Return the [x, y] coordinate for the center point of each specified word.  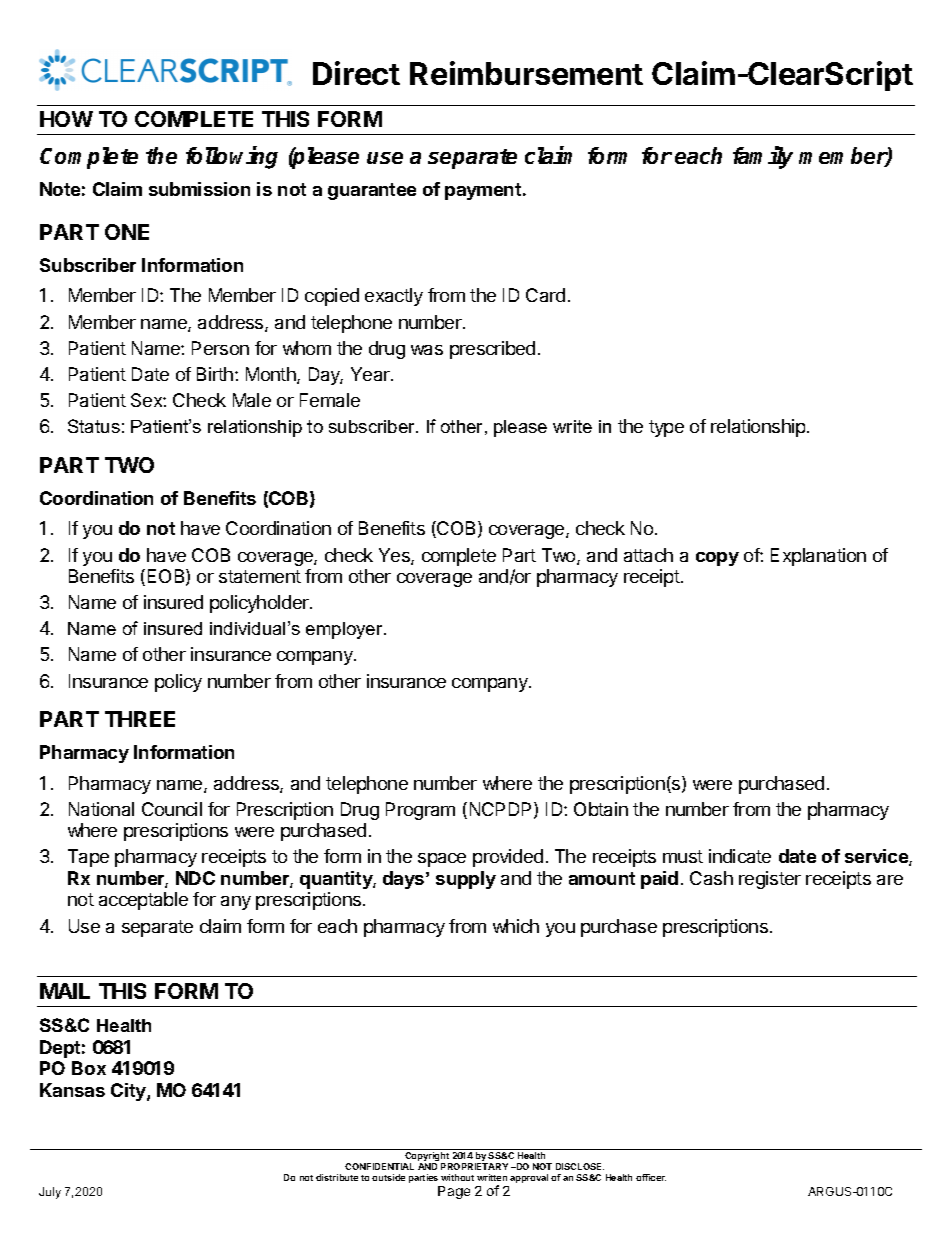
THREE [140, 719]
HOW [66, 119]
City [129, 1092]
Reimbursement [526, 73]
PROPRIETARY [474, 1166]
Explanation [818, 557]
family [763, 157]
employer [345, 630]
